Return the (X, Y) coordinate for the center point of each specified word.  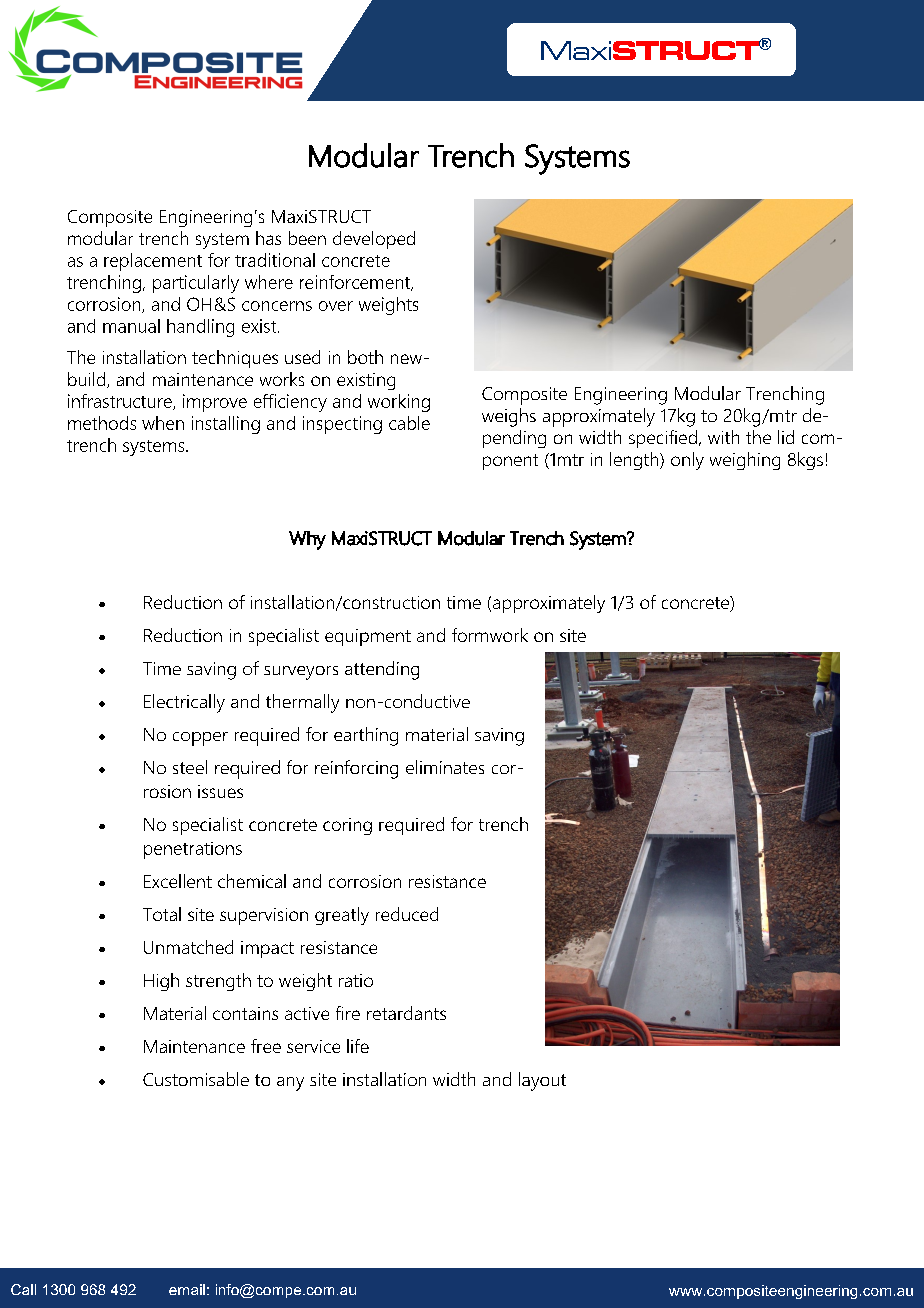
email (187, 1289)
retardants (406, 1013)
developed (374, 240)
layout (542, 1081)
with (723, 437)
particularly (196, 284)
